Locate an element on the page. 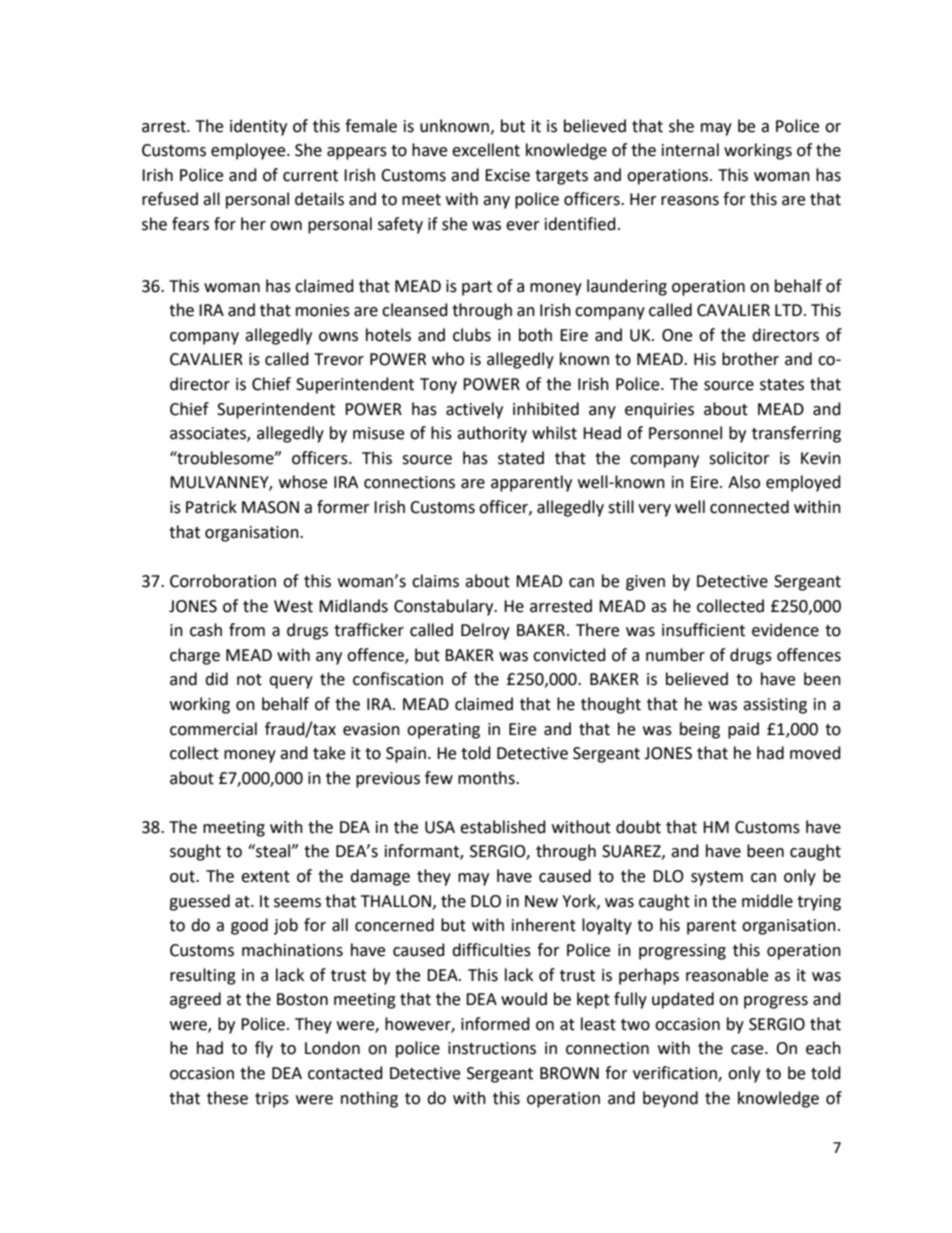 The height and width of the page is (1233, 952). fly is located at coordinates (264, 1049).
